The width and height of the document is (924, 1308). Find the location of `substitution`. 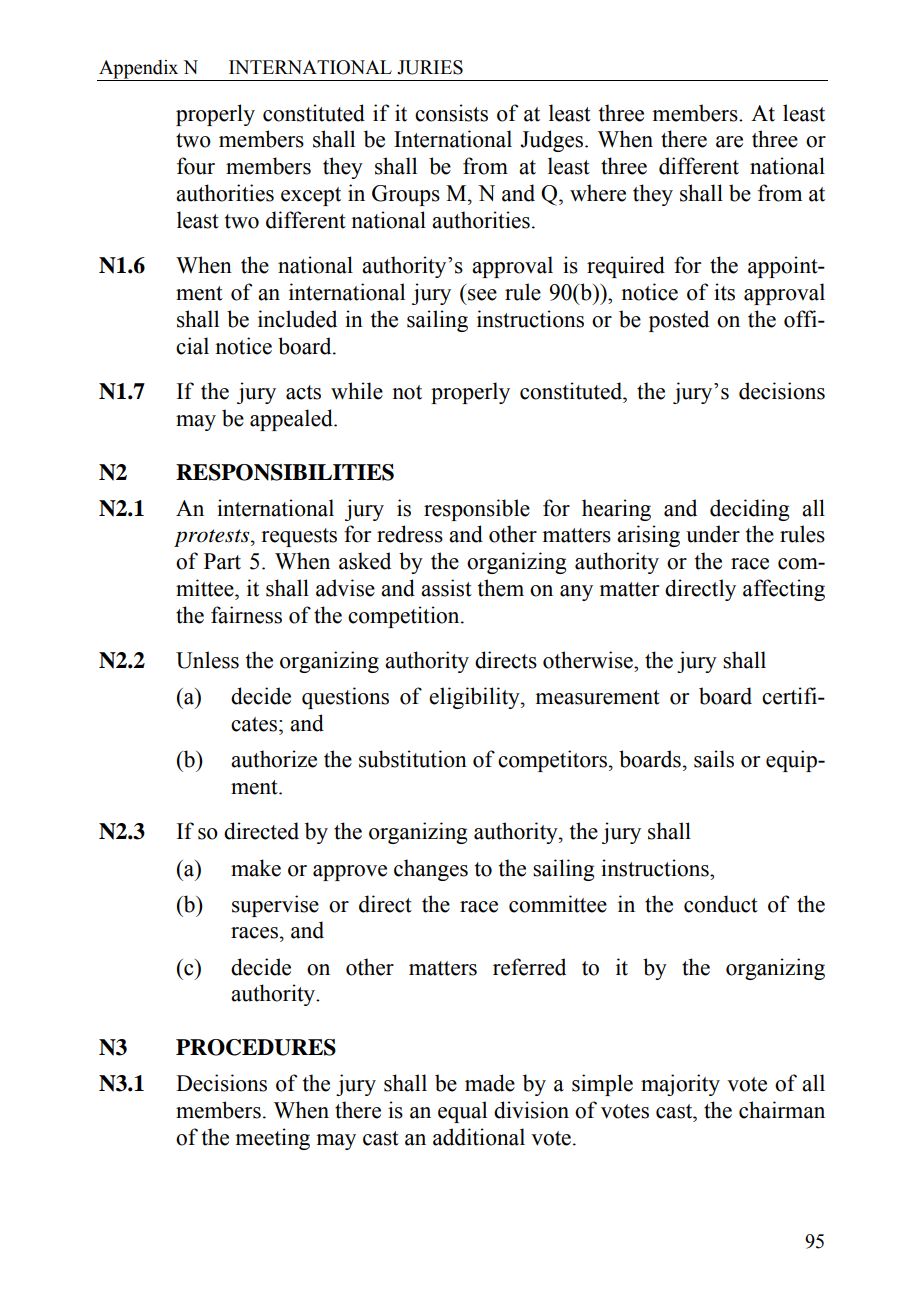

substitution is located at coordinates (413, 759).
